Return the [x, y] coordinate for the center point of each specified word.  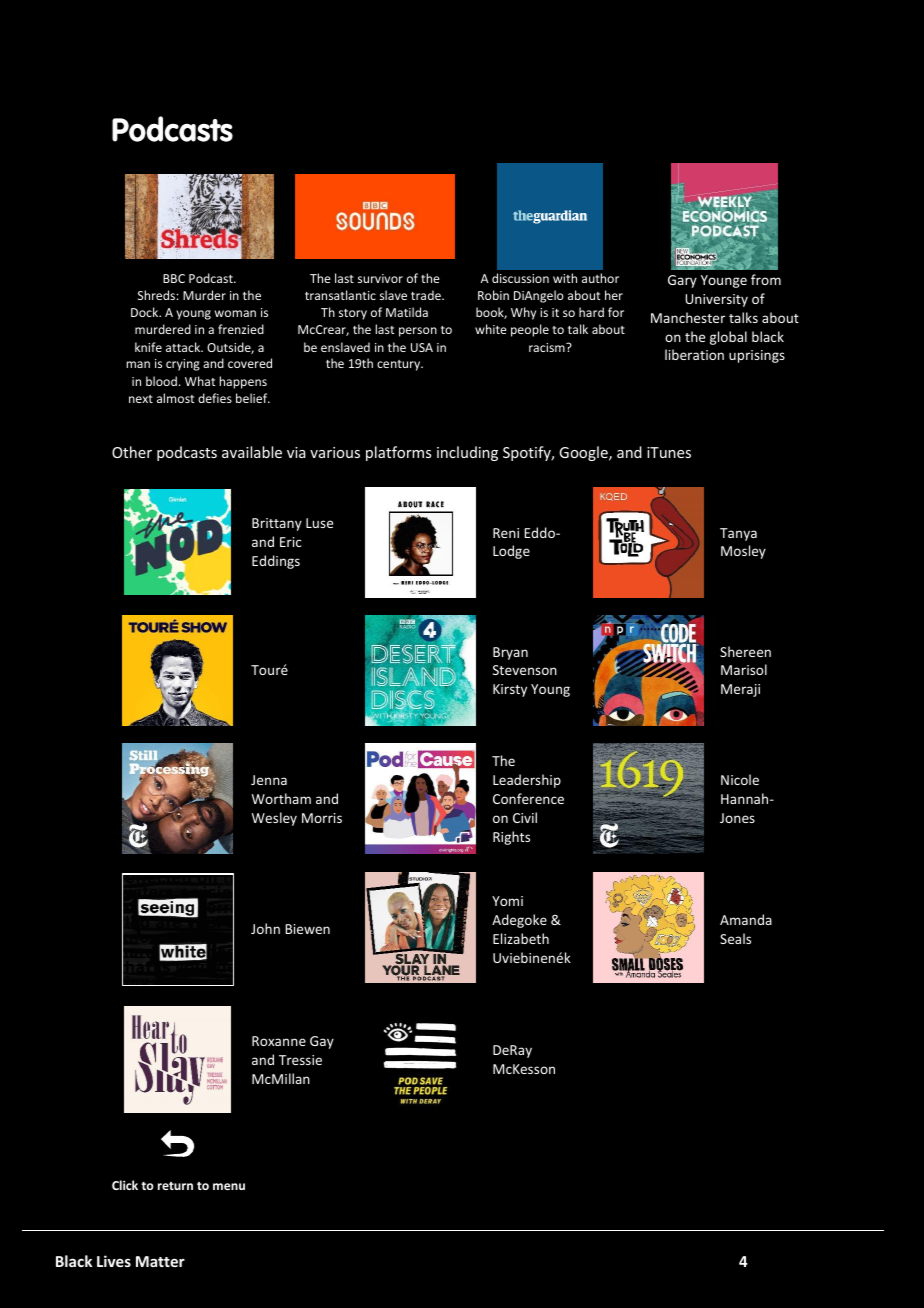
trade [427, 295]
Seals [735, 938]
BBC [174, 278]
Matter [160, 1261]
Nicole [740, 779]
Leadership [527, 781]
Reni [506, 533]
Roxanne [279, 1041]
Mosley [743, 552]
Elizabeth [521, 938]
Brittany [277, 524]
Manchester [688, 317]
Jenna [269, 780]
